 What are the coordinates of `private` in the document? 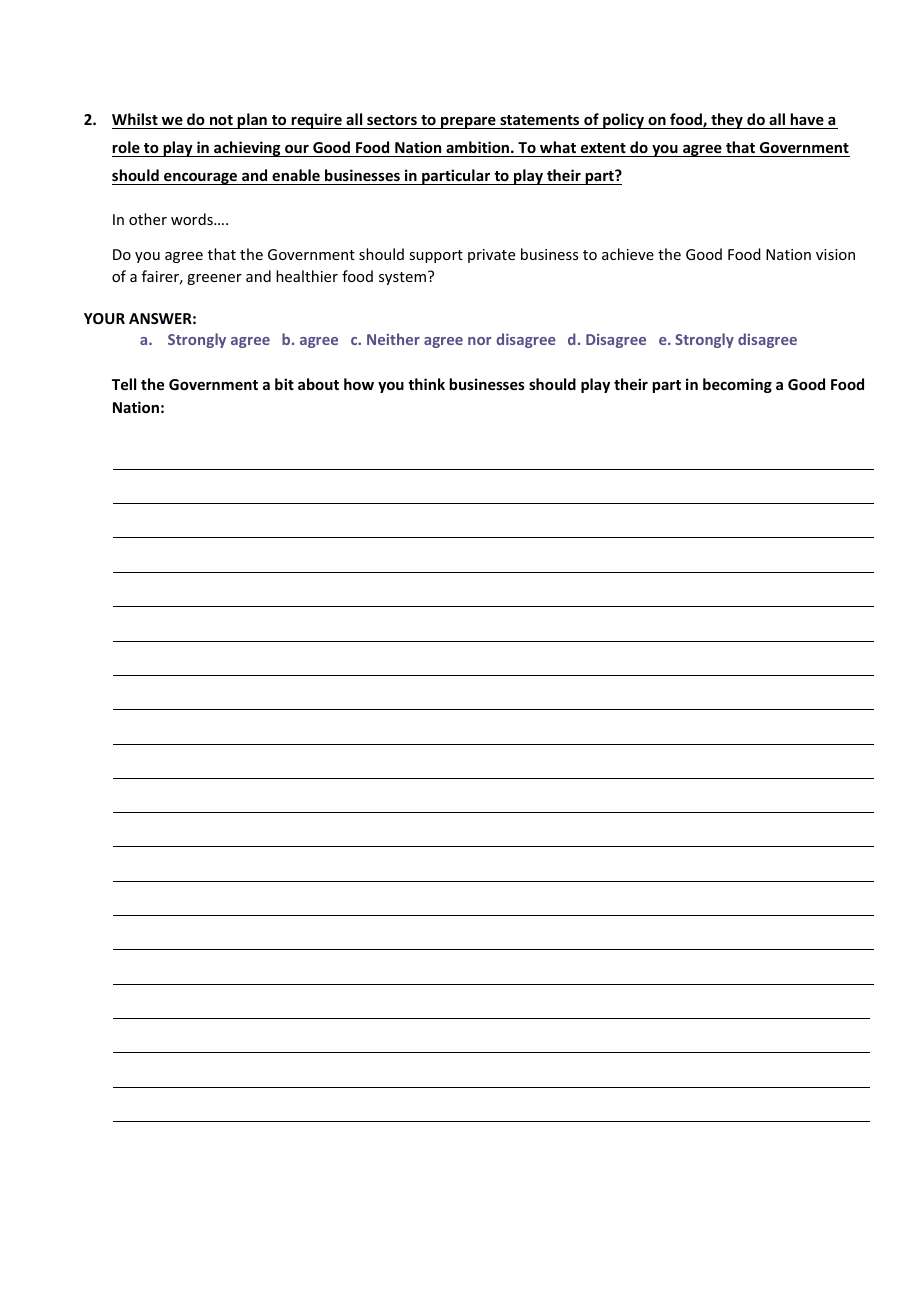 It's located at (491, 256).
